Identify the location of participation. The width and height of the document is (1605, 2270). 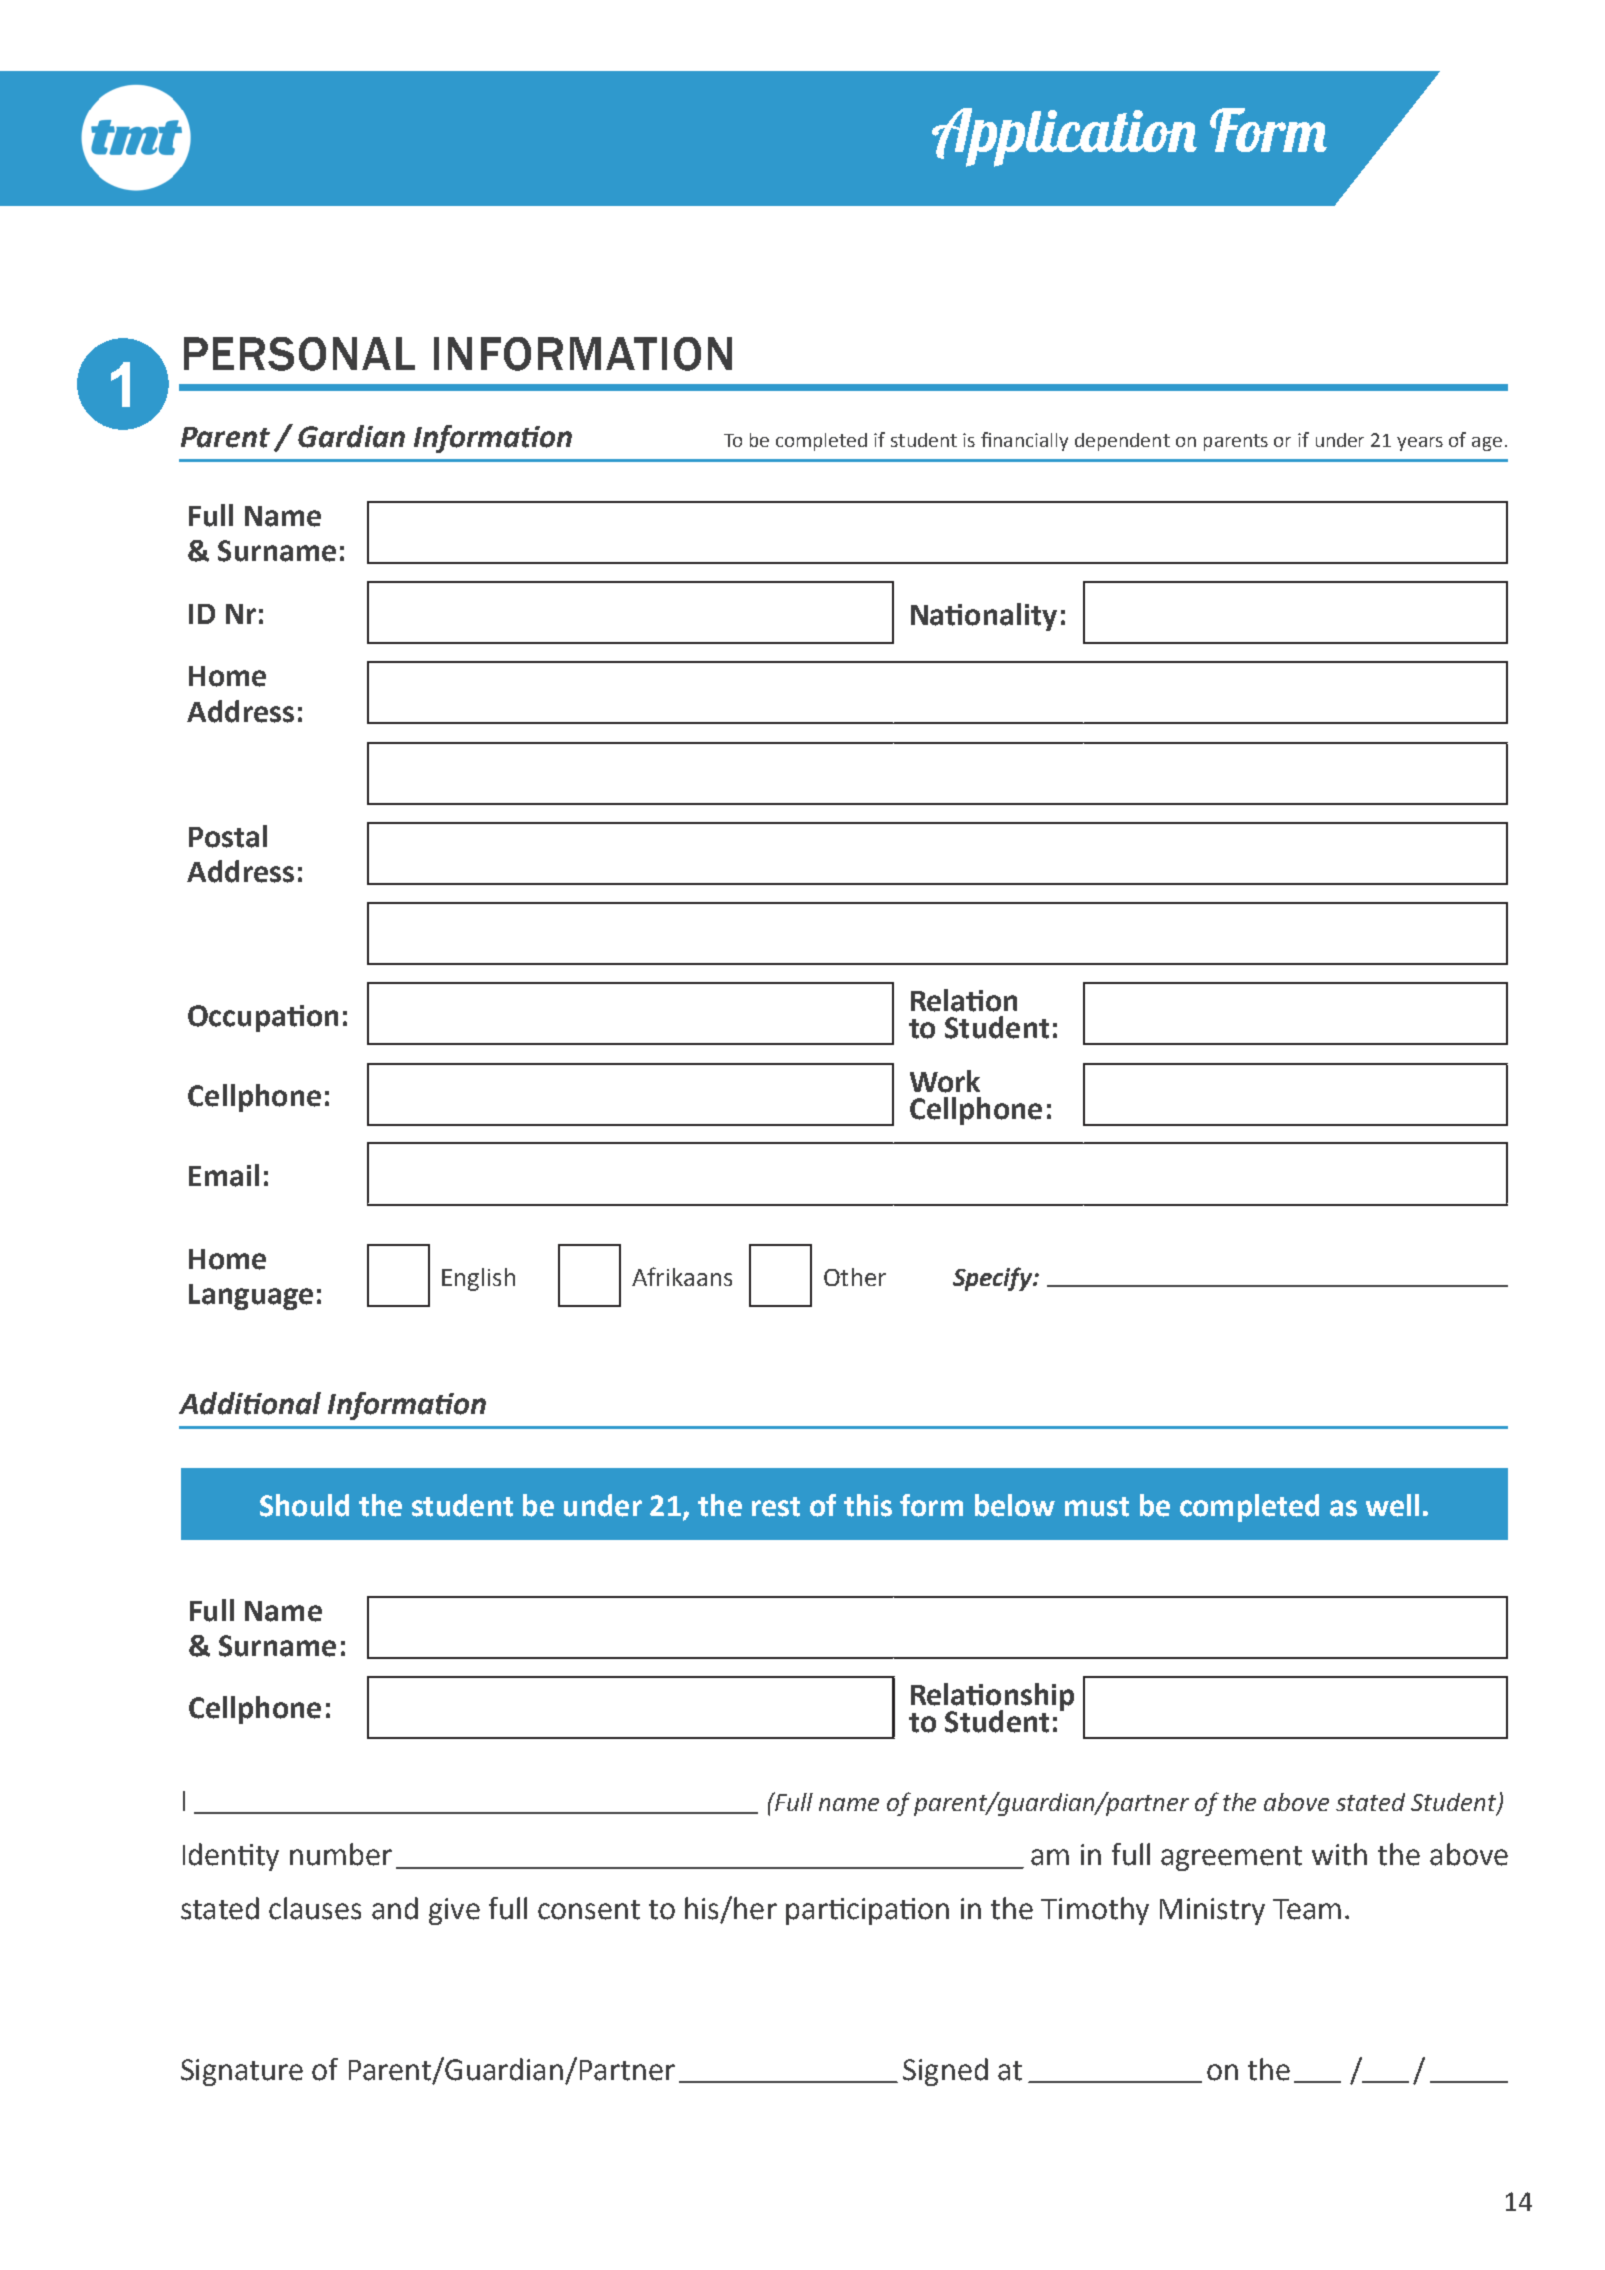
(867, 1911).
